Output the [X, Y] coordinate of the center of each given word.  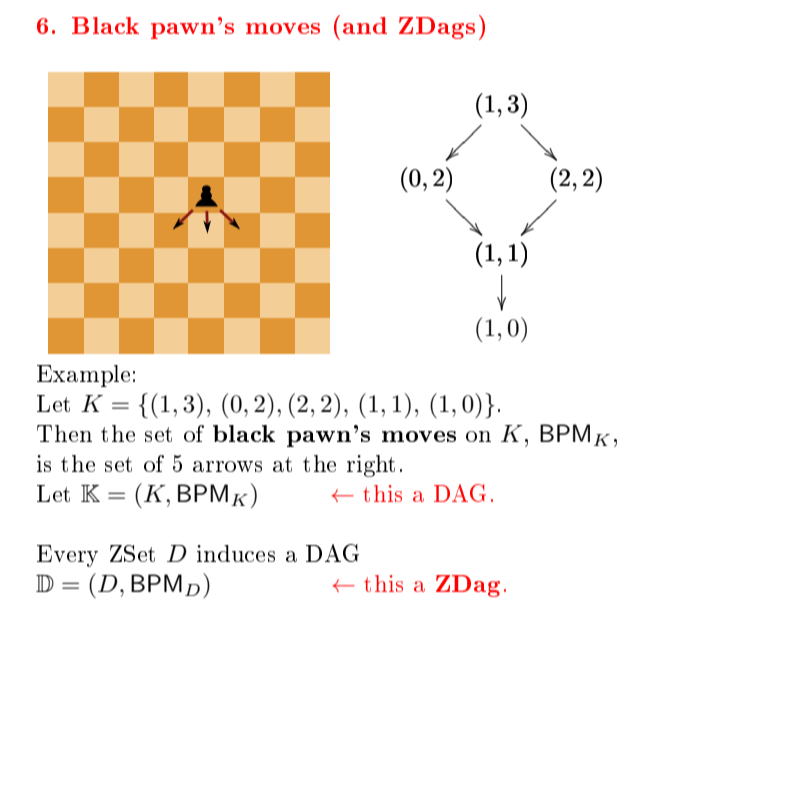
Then [64, 433]
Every [67, 556]
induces [236, 553]
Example [83, 376]
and [365, 25]
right [371, 466]
